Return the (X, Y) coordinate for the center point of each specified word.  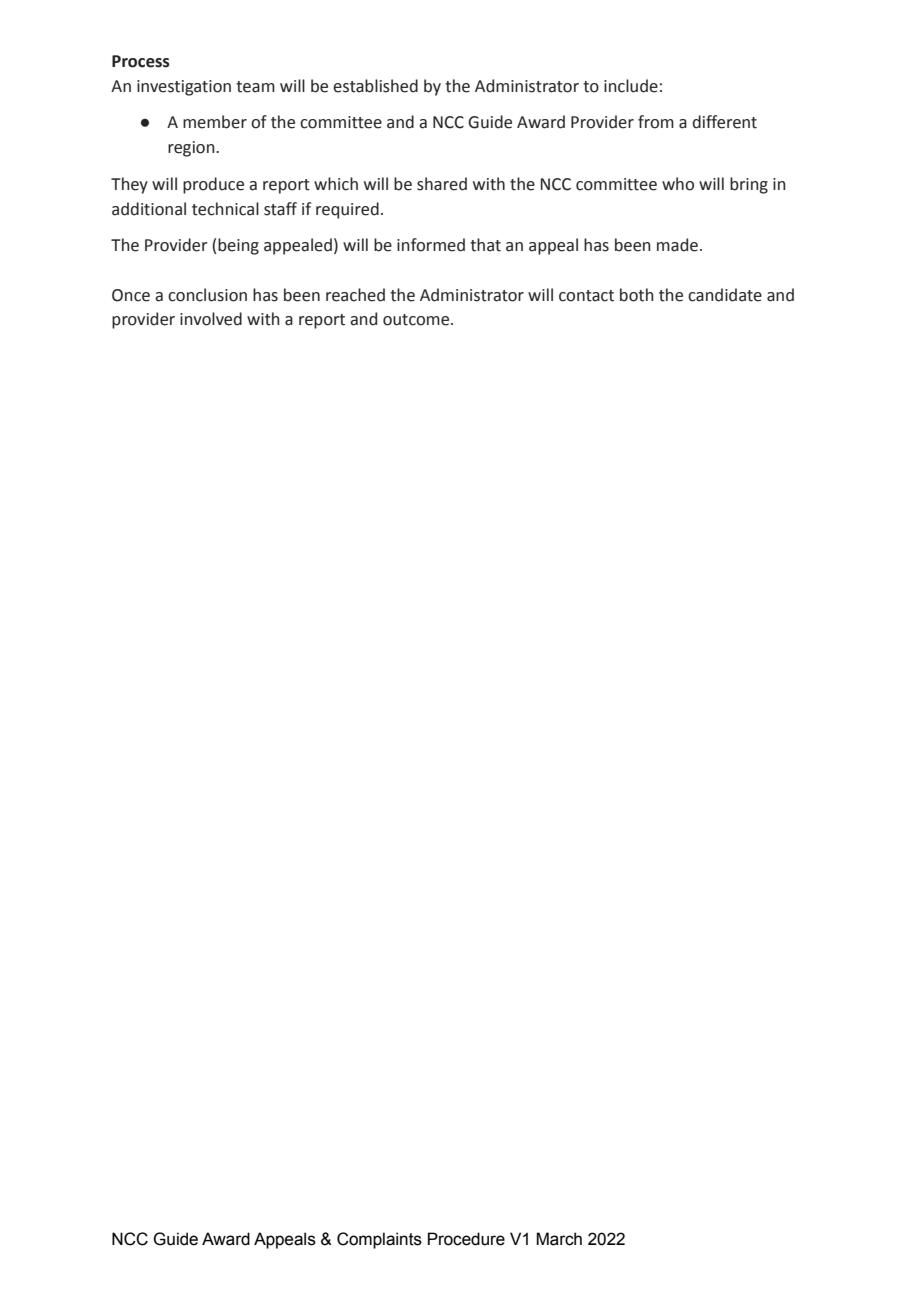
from (656, 122)
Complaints (379, 1240)
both (637, 295)
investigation (184, 88)
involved (211, 319)
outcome (417, 320)
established (375, 86)
